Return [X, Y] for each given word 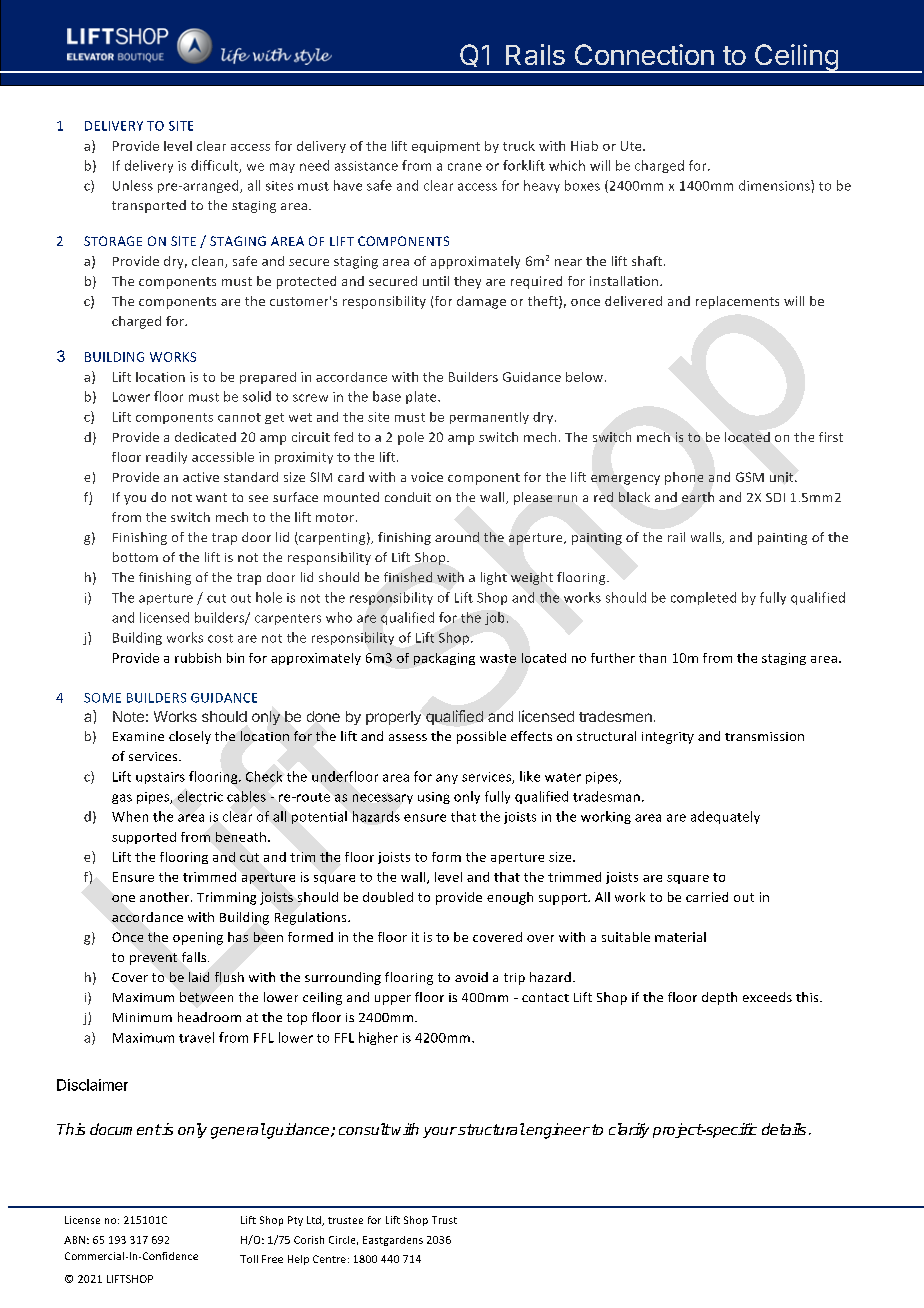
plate [422, 397]
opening [198, 938]
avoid [471, 977]
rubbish [198, 658]
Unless [133, 185]
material [680, 937]
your [440, 1132]
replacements [737, 302]
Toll [249, 1259]
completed [703, 598]
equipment [446, 147]
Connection [644, 54]
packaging [444, 659]
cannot [239, 417]
